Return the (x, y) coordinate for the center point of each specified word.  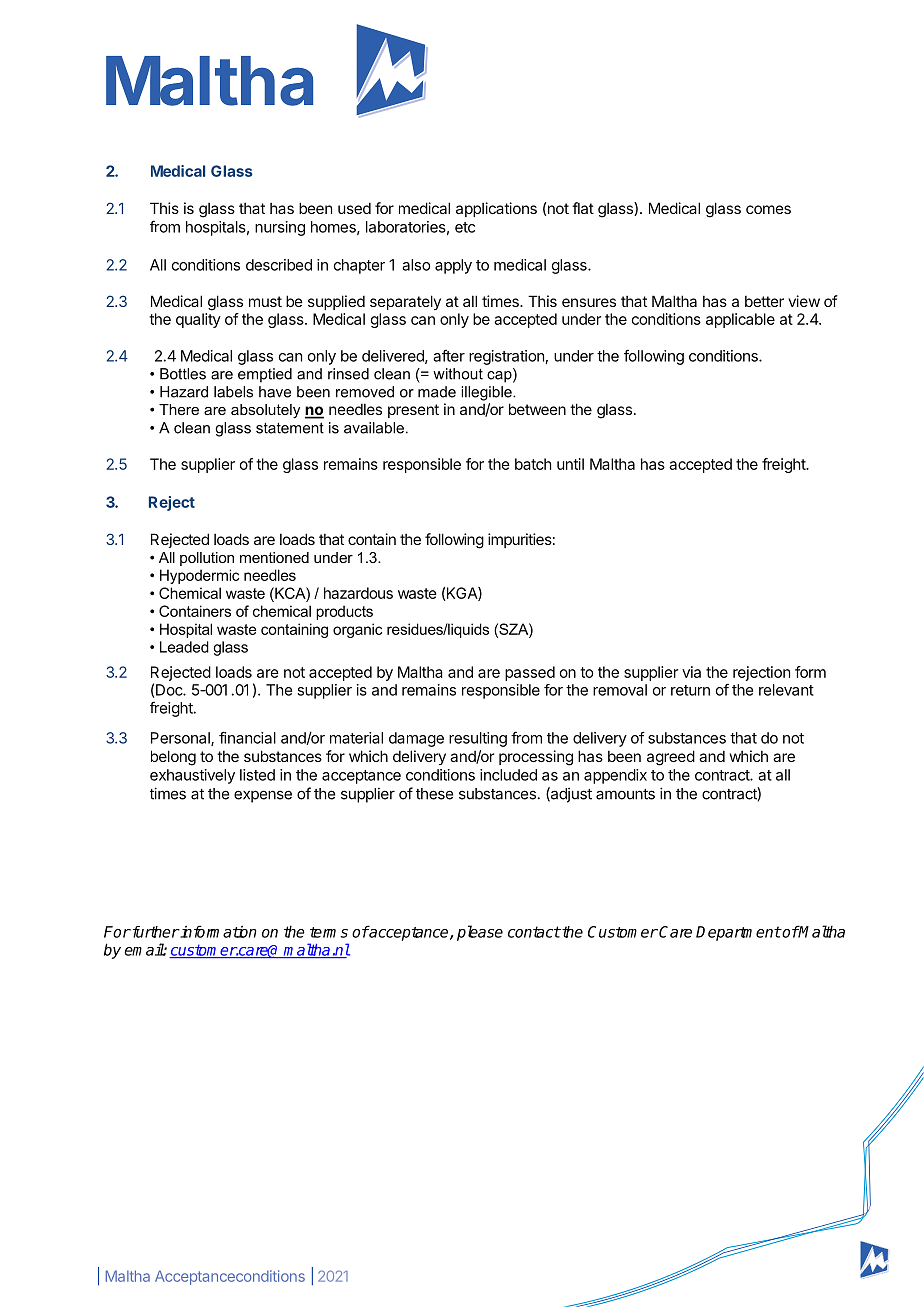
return (690, 690)
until (570, 464)
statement (290, 428)
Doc (170, 690)
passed (530, 673)
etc (465, 227)
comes (768, 209)
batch (533, 464)
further (155, 932)
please (480, 933)
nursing (280, 228)
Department (738, 933)
